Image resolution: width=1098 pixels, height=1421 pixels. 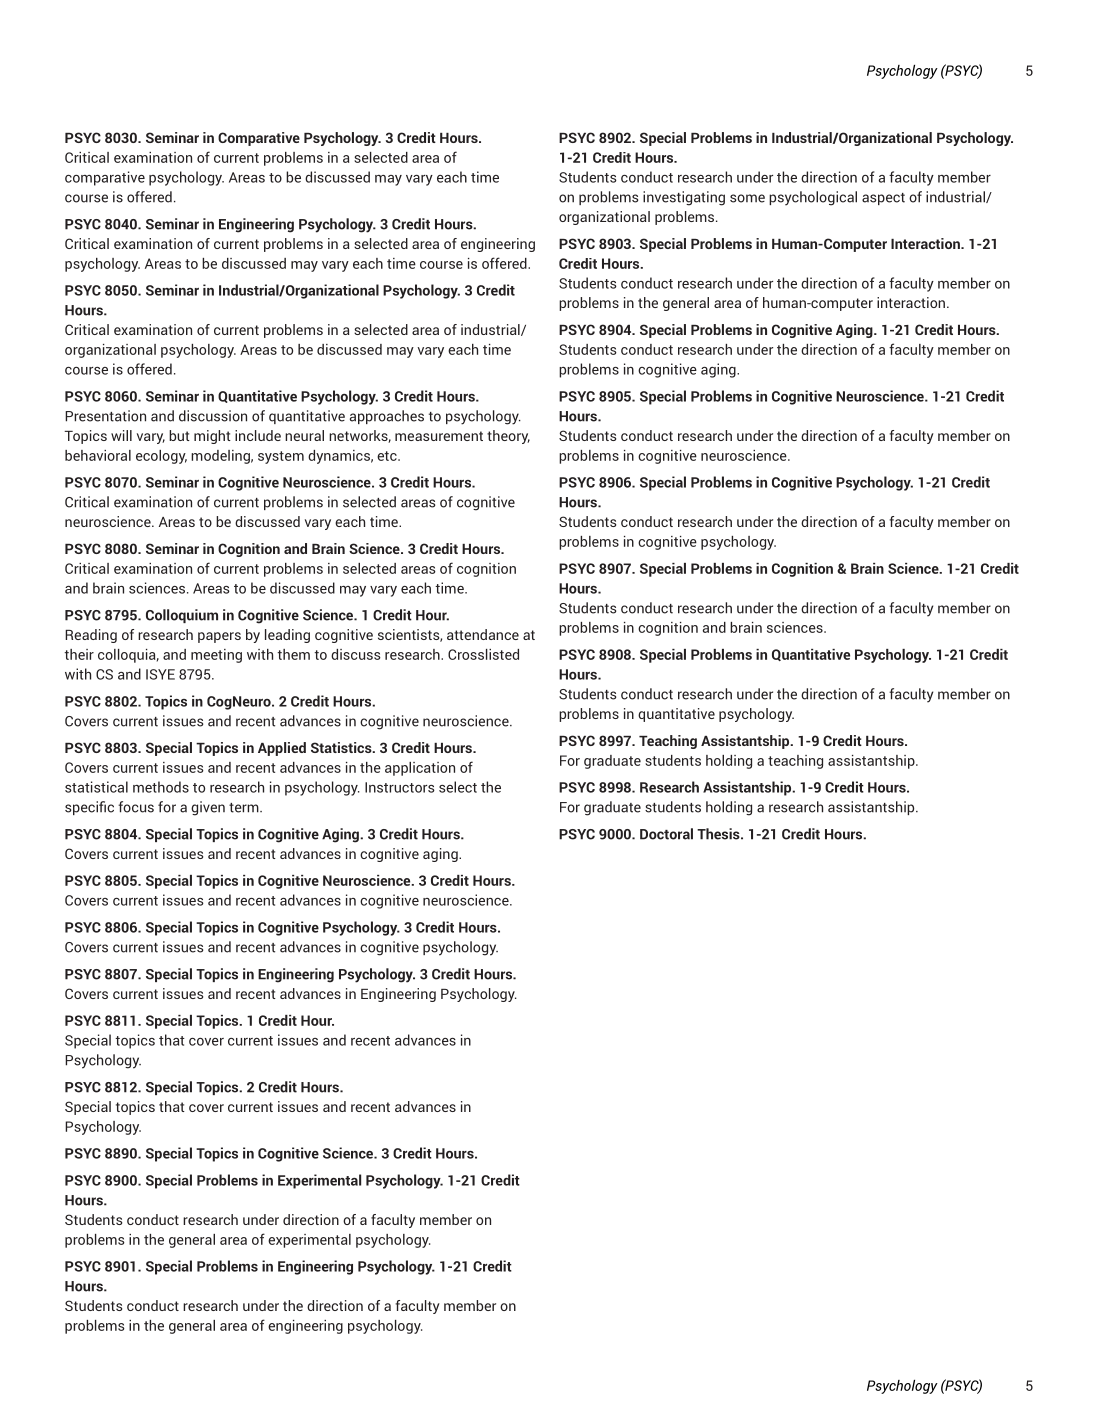 I want to click on given, so click(x=208, y=808).
